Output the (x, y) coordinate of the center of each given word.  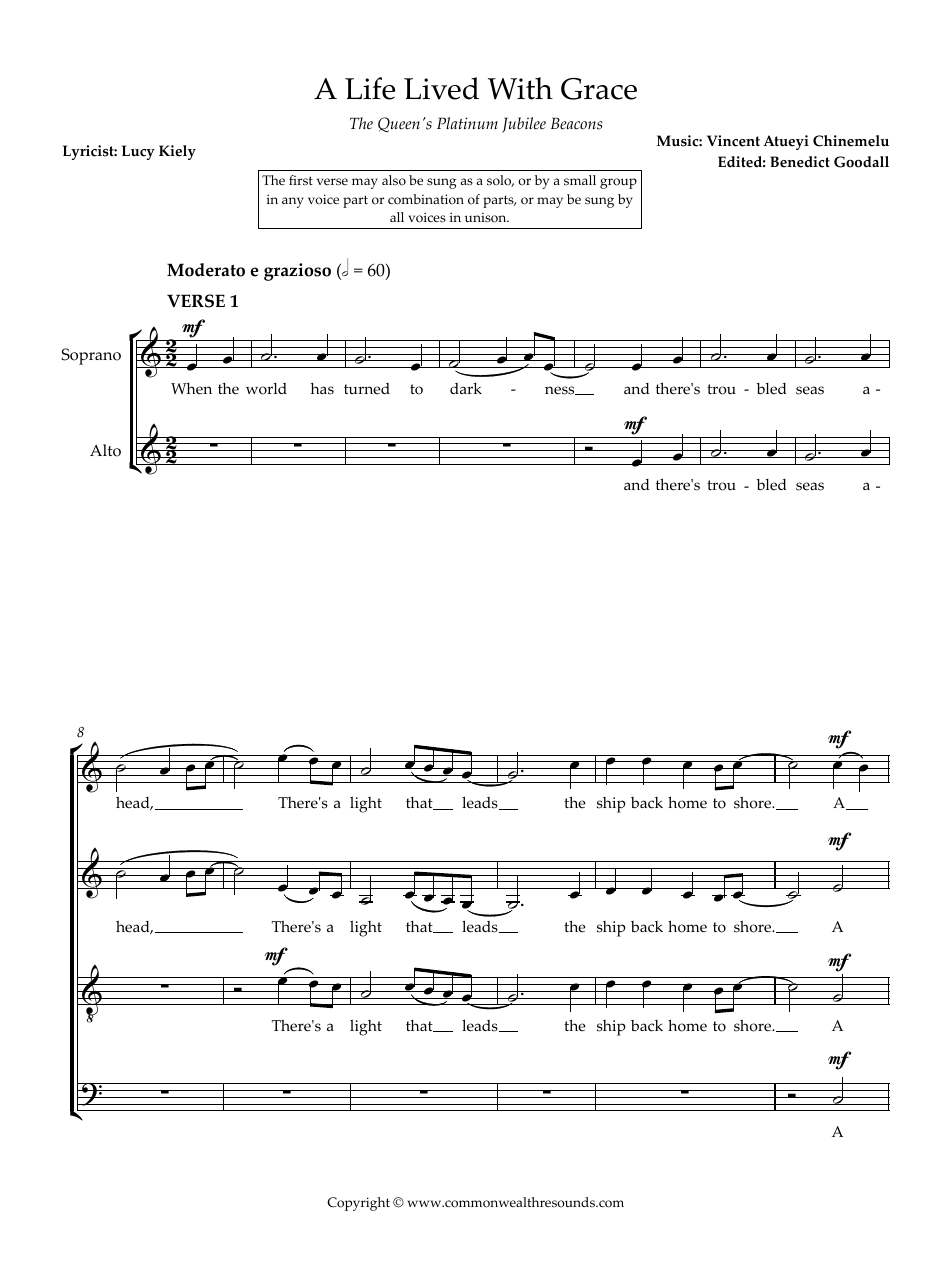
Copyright (358, 1204)
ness (561, 390)
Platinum (467, 123)
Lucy (138, 152)
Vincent (733, 141)
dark (466, 388)
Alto (105, 450)
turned (367, 389)
